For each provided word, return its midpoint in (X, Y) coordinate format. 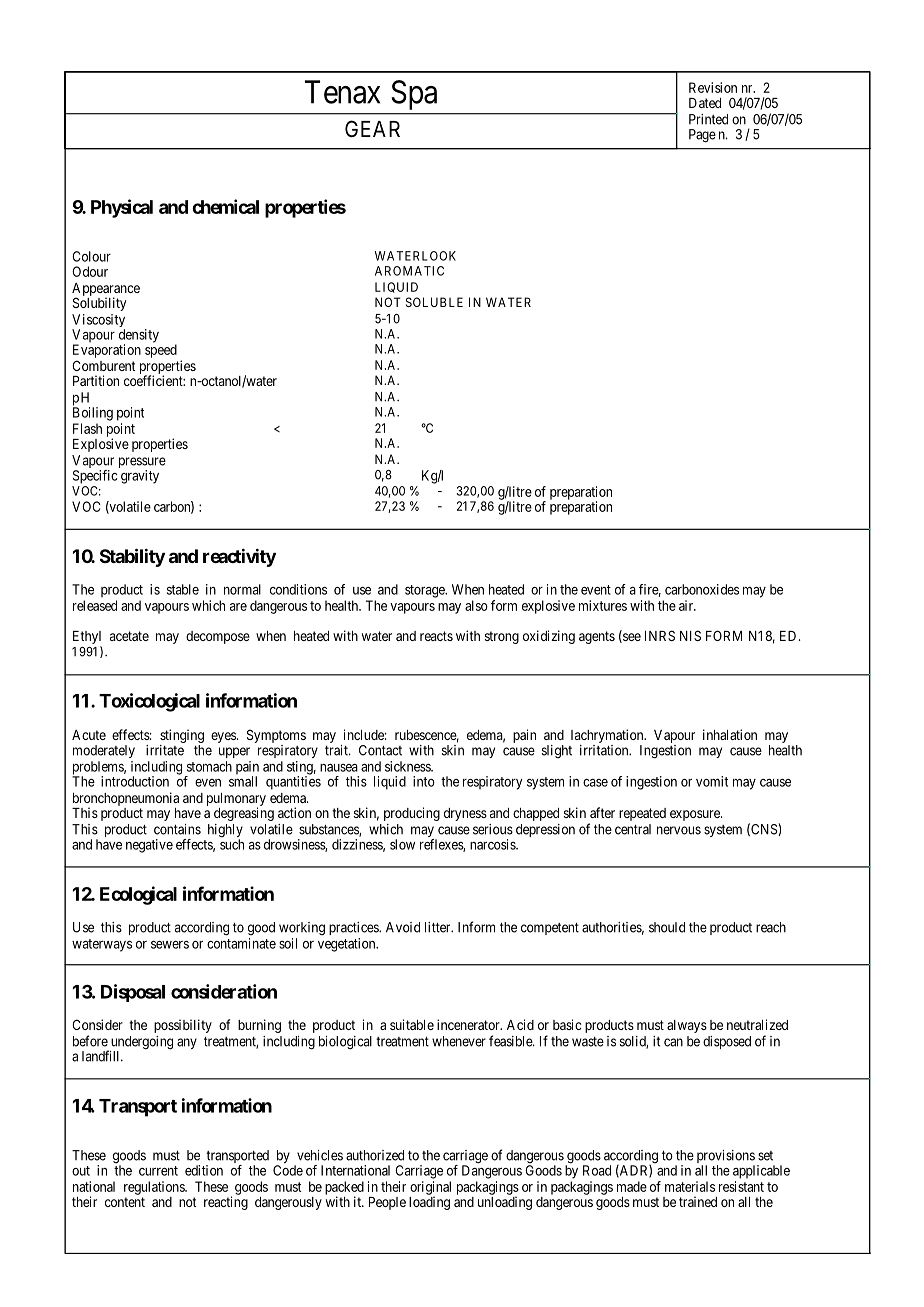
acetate (129, 636)
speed (161, 351)
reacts (436, 636)
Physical (122, 208)
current (158, 1171)
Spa (414, 95)
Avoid (403, 927)
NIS (690, 635)
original (430, 1189)
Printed (708, 119)
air (687, 605)
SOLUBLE (434, 302)
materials (690, 1186)
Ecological (138, 895)
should (667, 927)
